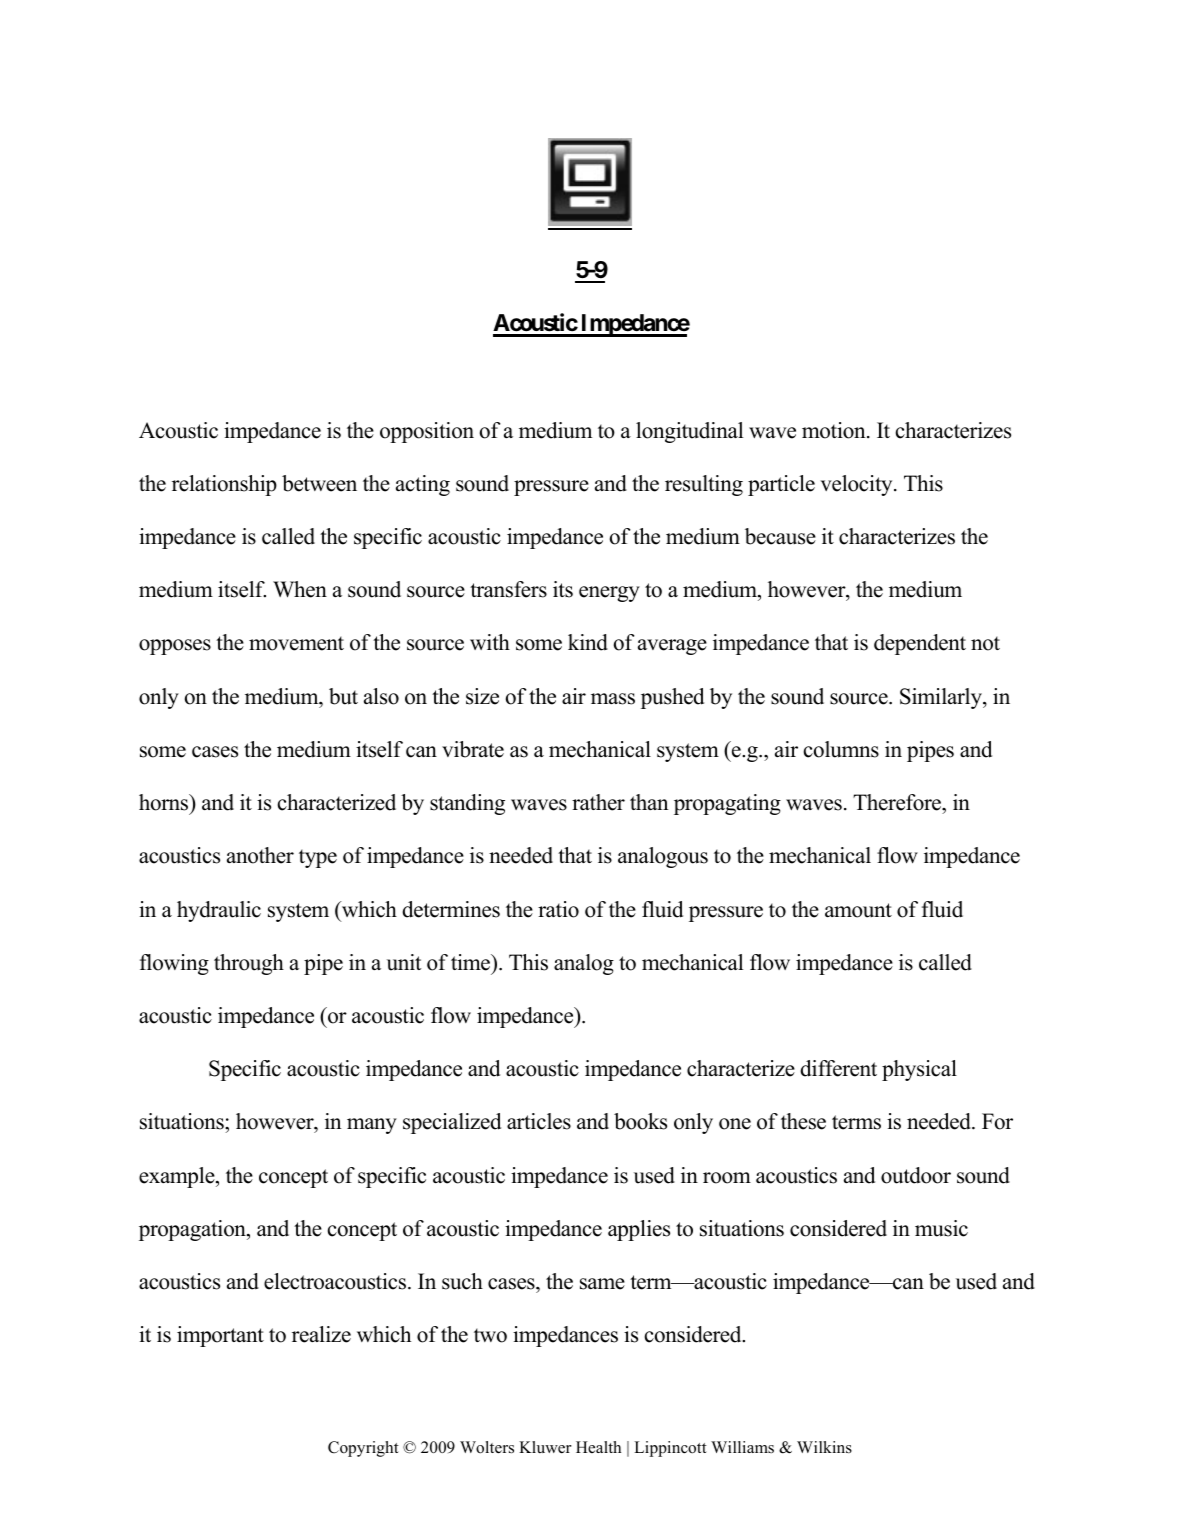  I want to click on amount, so click(858, 910).
